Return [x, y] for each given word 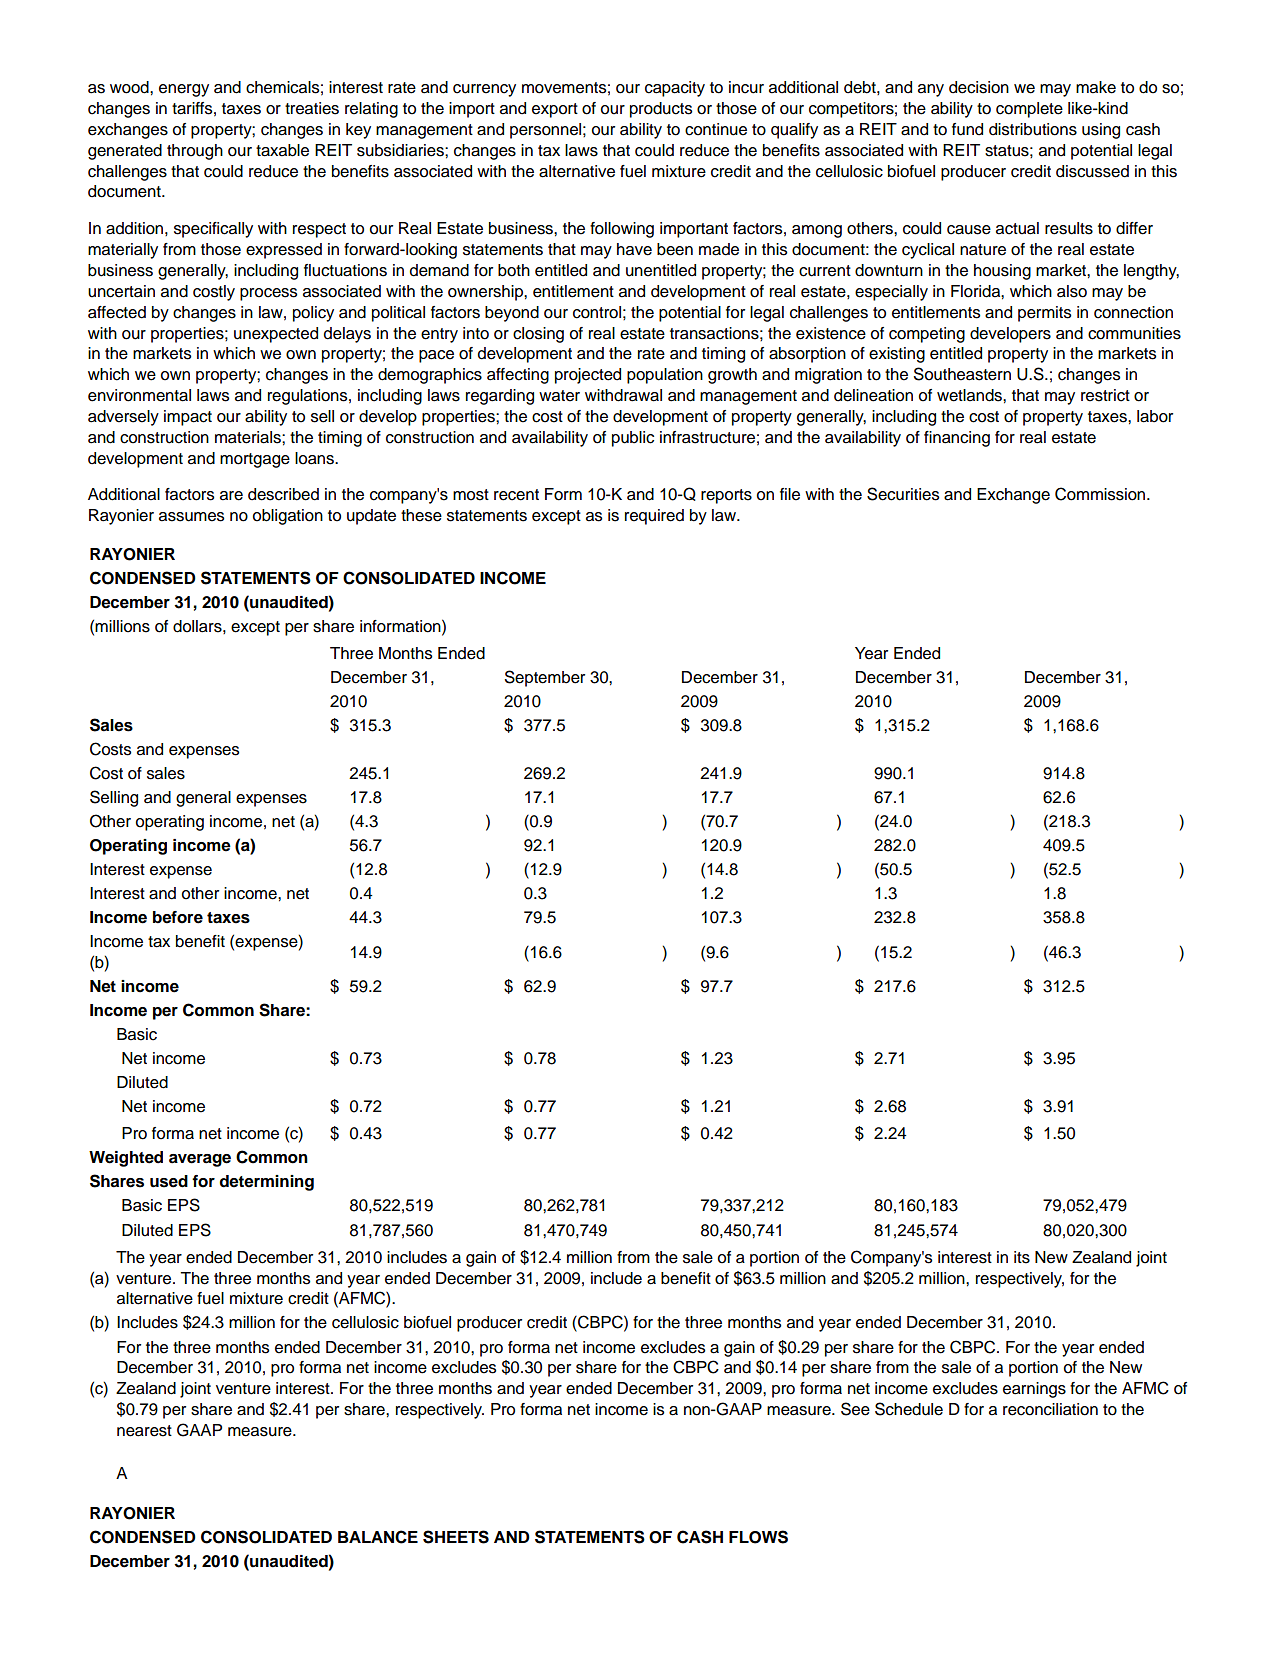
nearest [144, 1431]
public [633, 439]
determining [266, 1183]
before [178, 917]
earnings [1034, 1390]
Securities [903, 494]
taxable [282, 150]
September [545, 678]
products [661, 110]
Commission [1101, 494]
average [200, 1160]
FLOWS [758, 1537]
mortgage [255, 460]
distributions [1033, 129]
